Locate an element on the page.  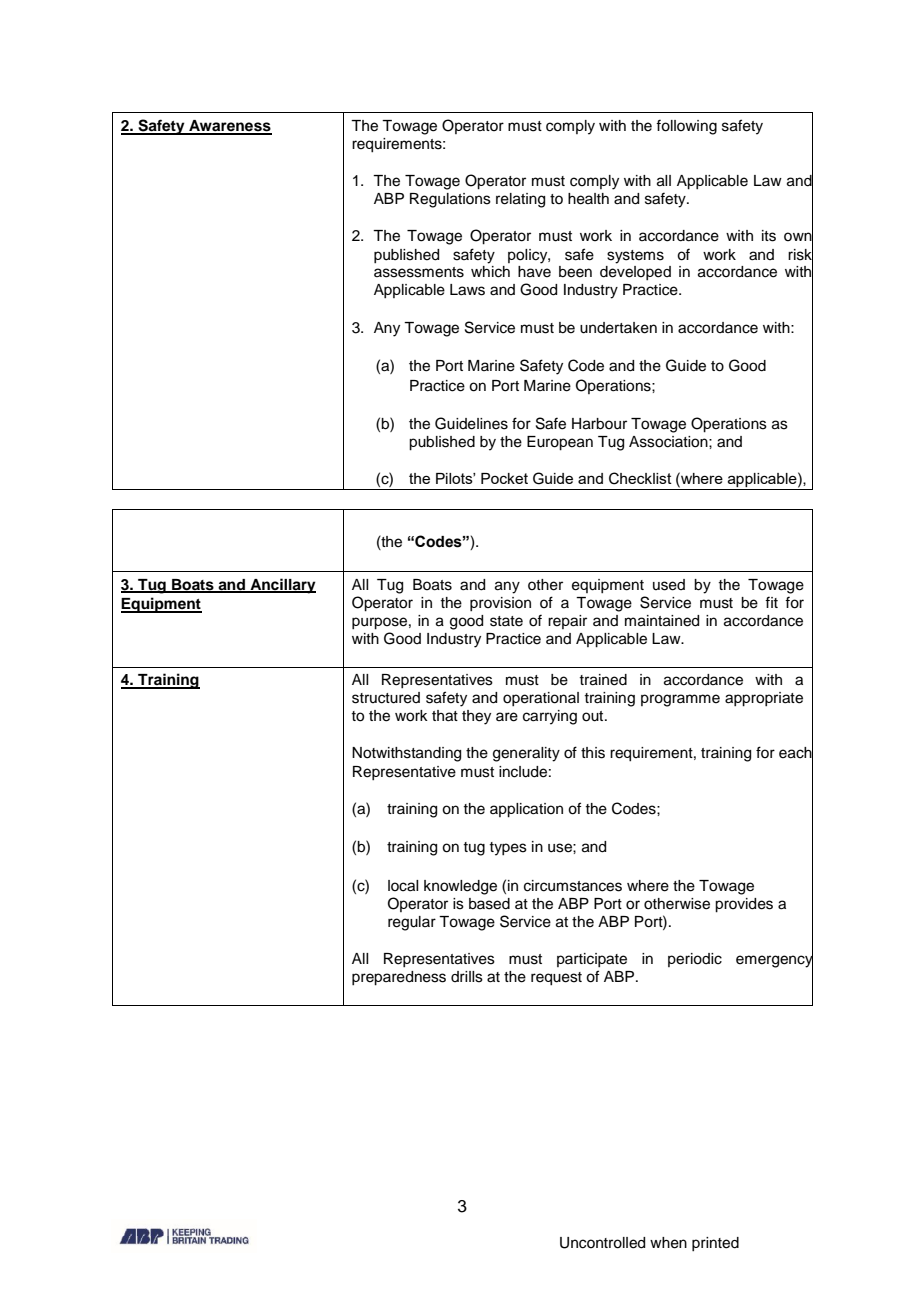
local is located at coordinates (403, 886).
